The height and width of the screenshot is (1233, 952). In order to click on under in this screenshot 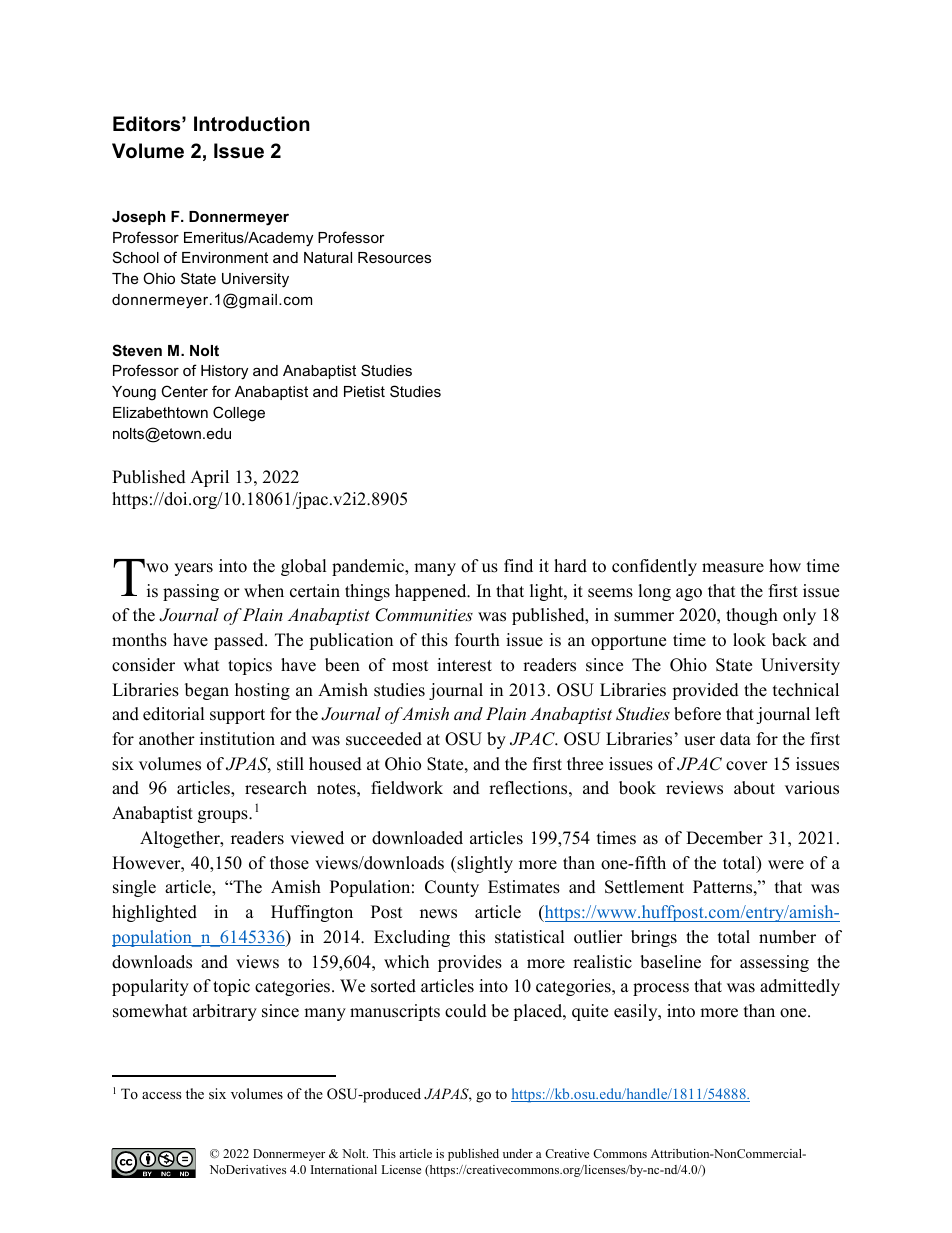, I will do `click(518, 1153)`.
